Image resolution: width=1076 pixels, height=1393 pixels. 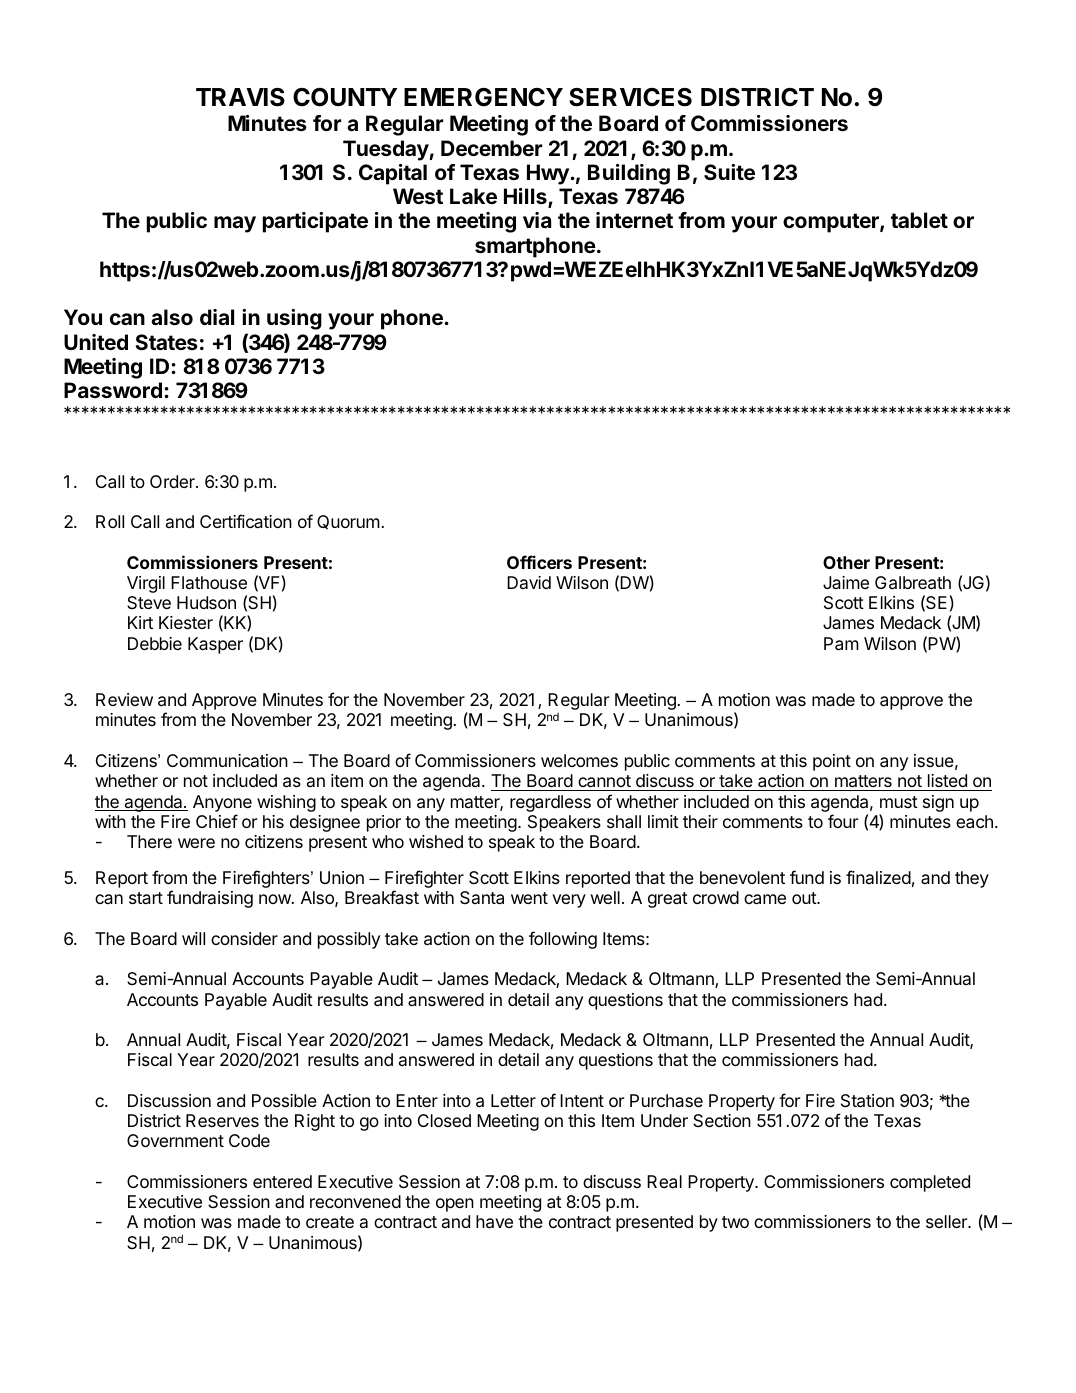 What do you see at coordinates (729, 172) in the page?
I see `Suite` at bounding box center [729, 172].
